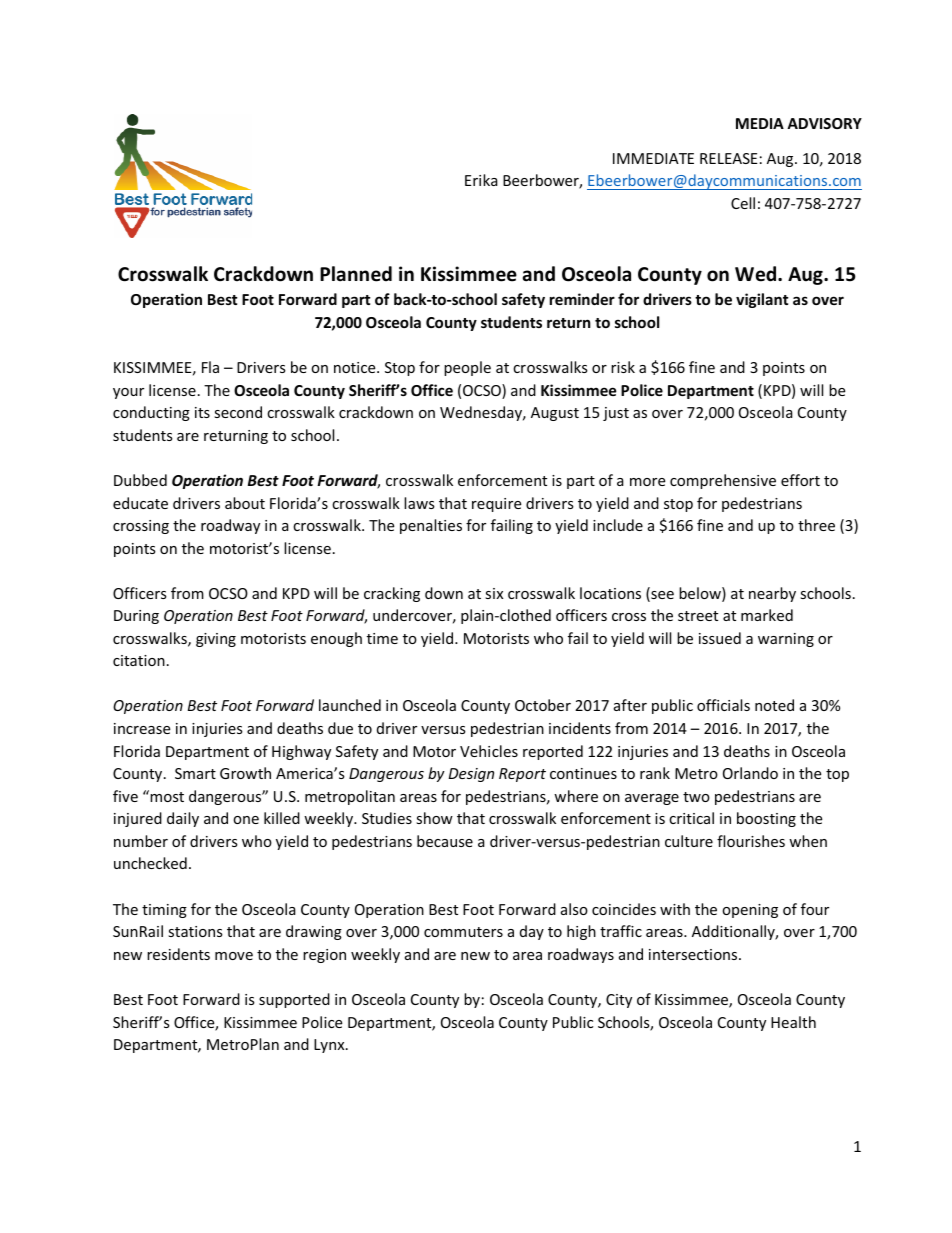 Image resolution: width=952 pixels, height=1233 pixels. I want to click on RELEASE, so click(729, 158).
